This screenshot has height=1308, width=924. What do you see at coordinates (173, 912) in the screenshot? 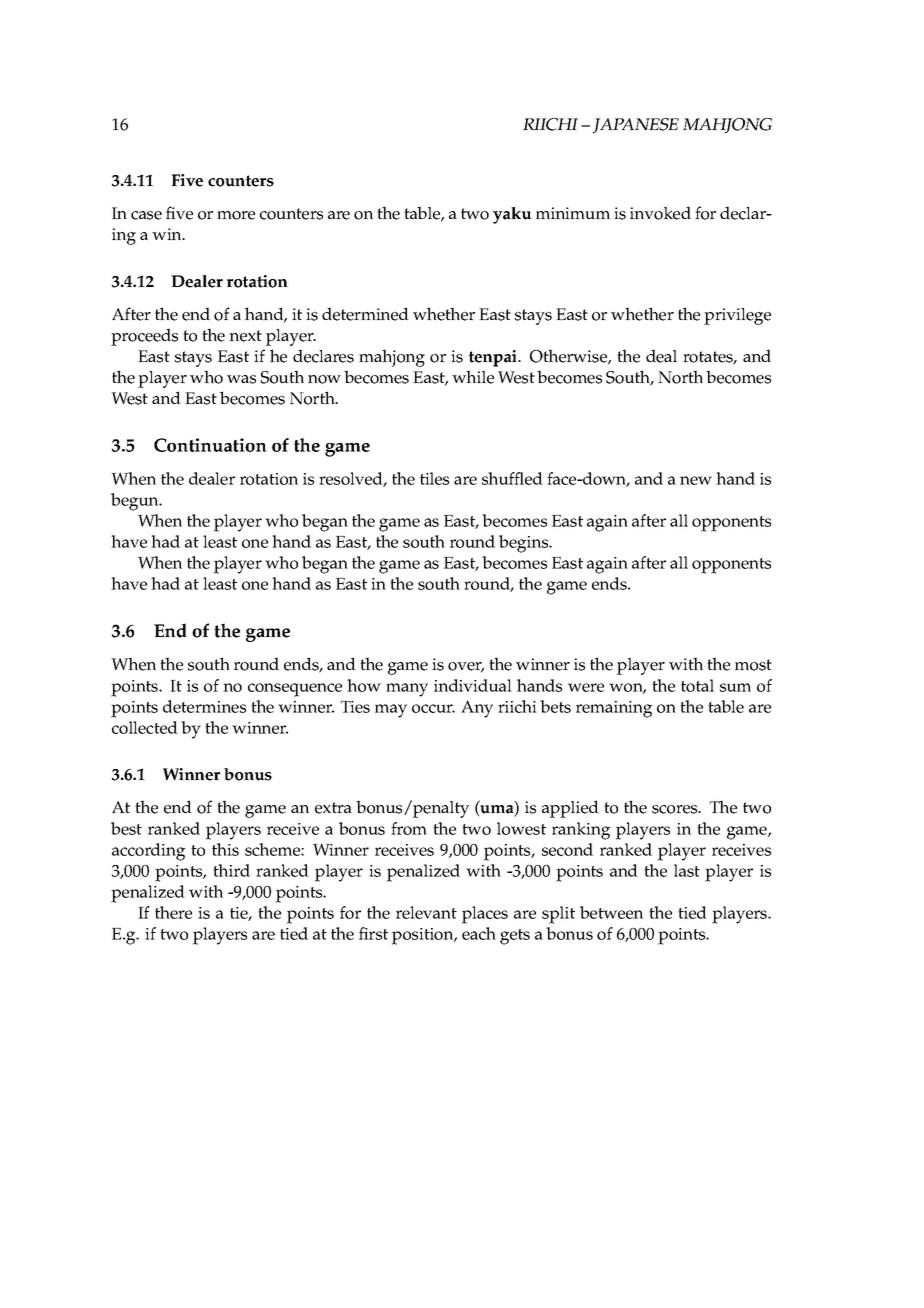
I see `there` at bounding box center [173, 912].
